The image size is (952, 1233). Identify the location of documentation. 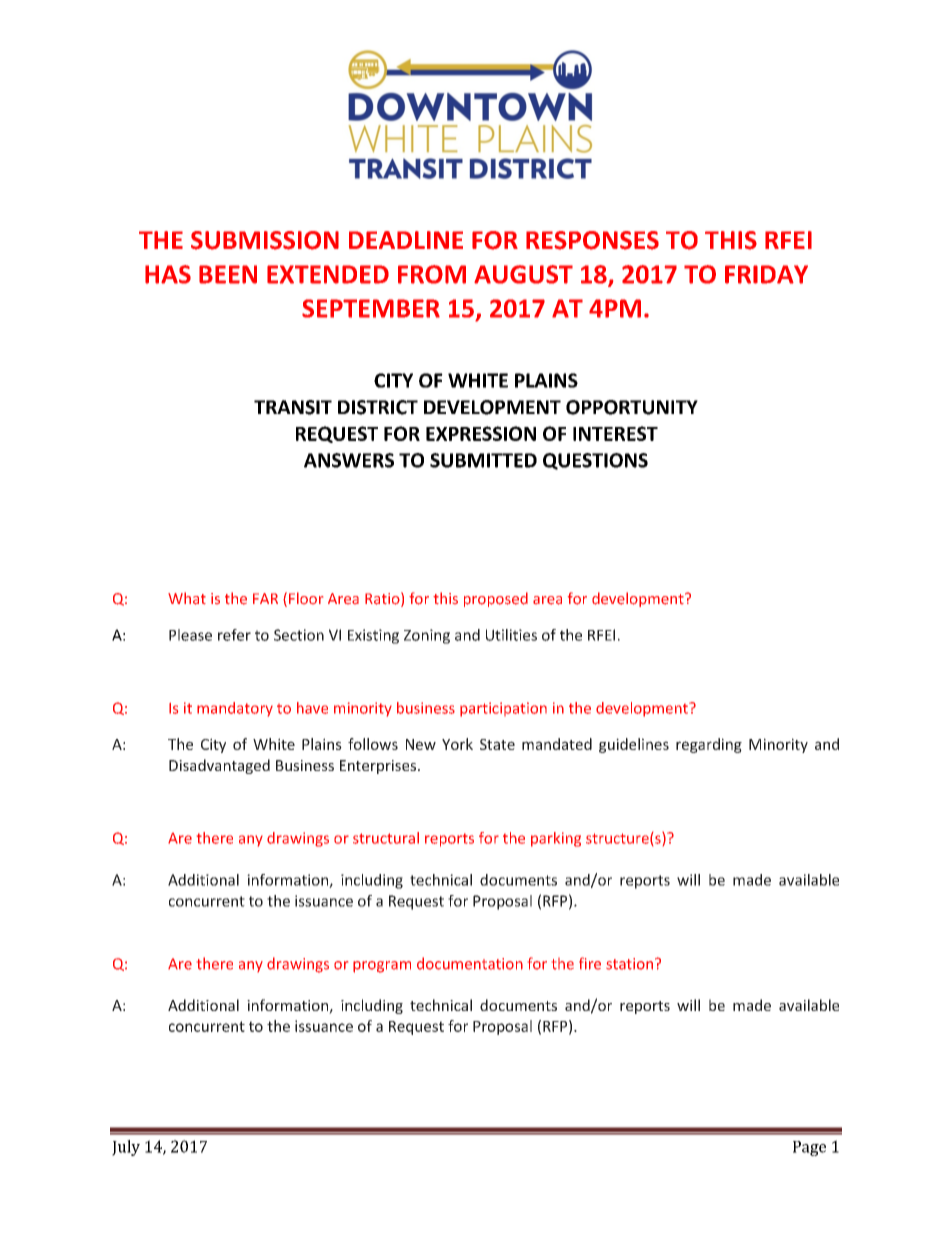
(470, 963).
